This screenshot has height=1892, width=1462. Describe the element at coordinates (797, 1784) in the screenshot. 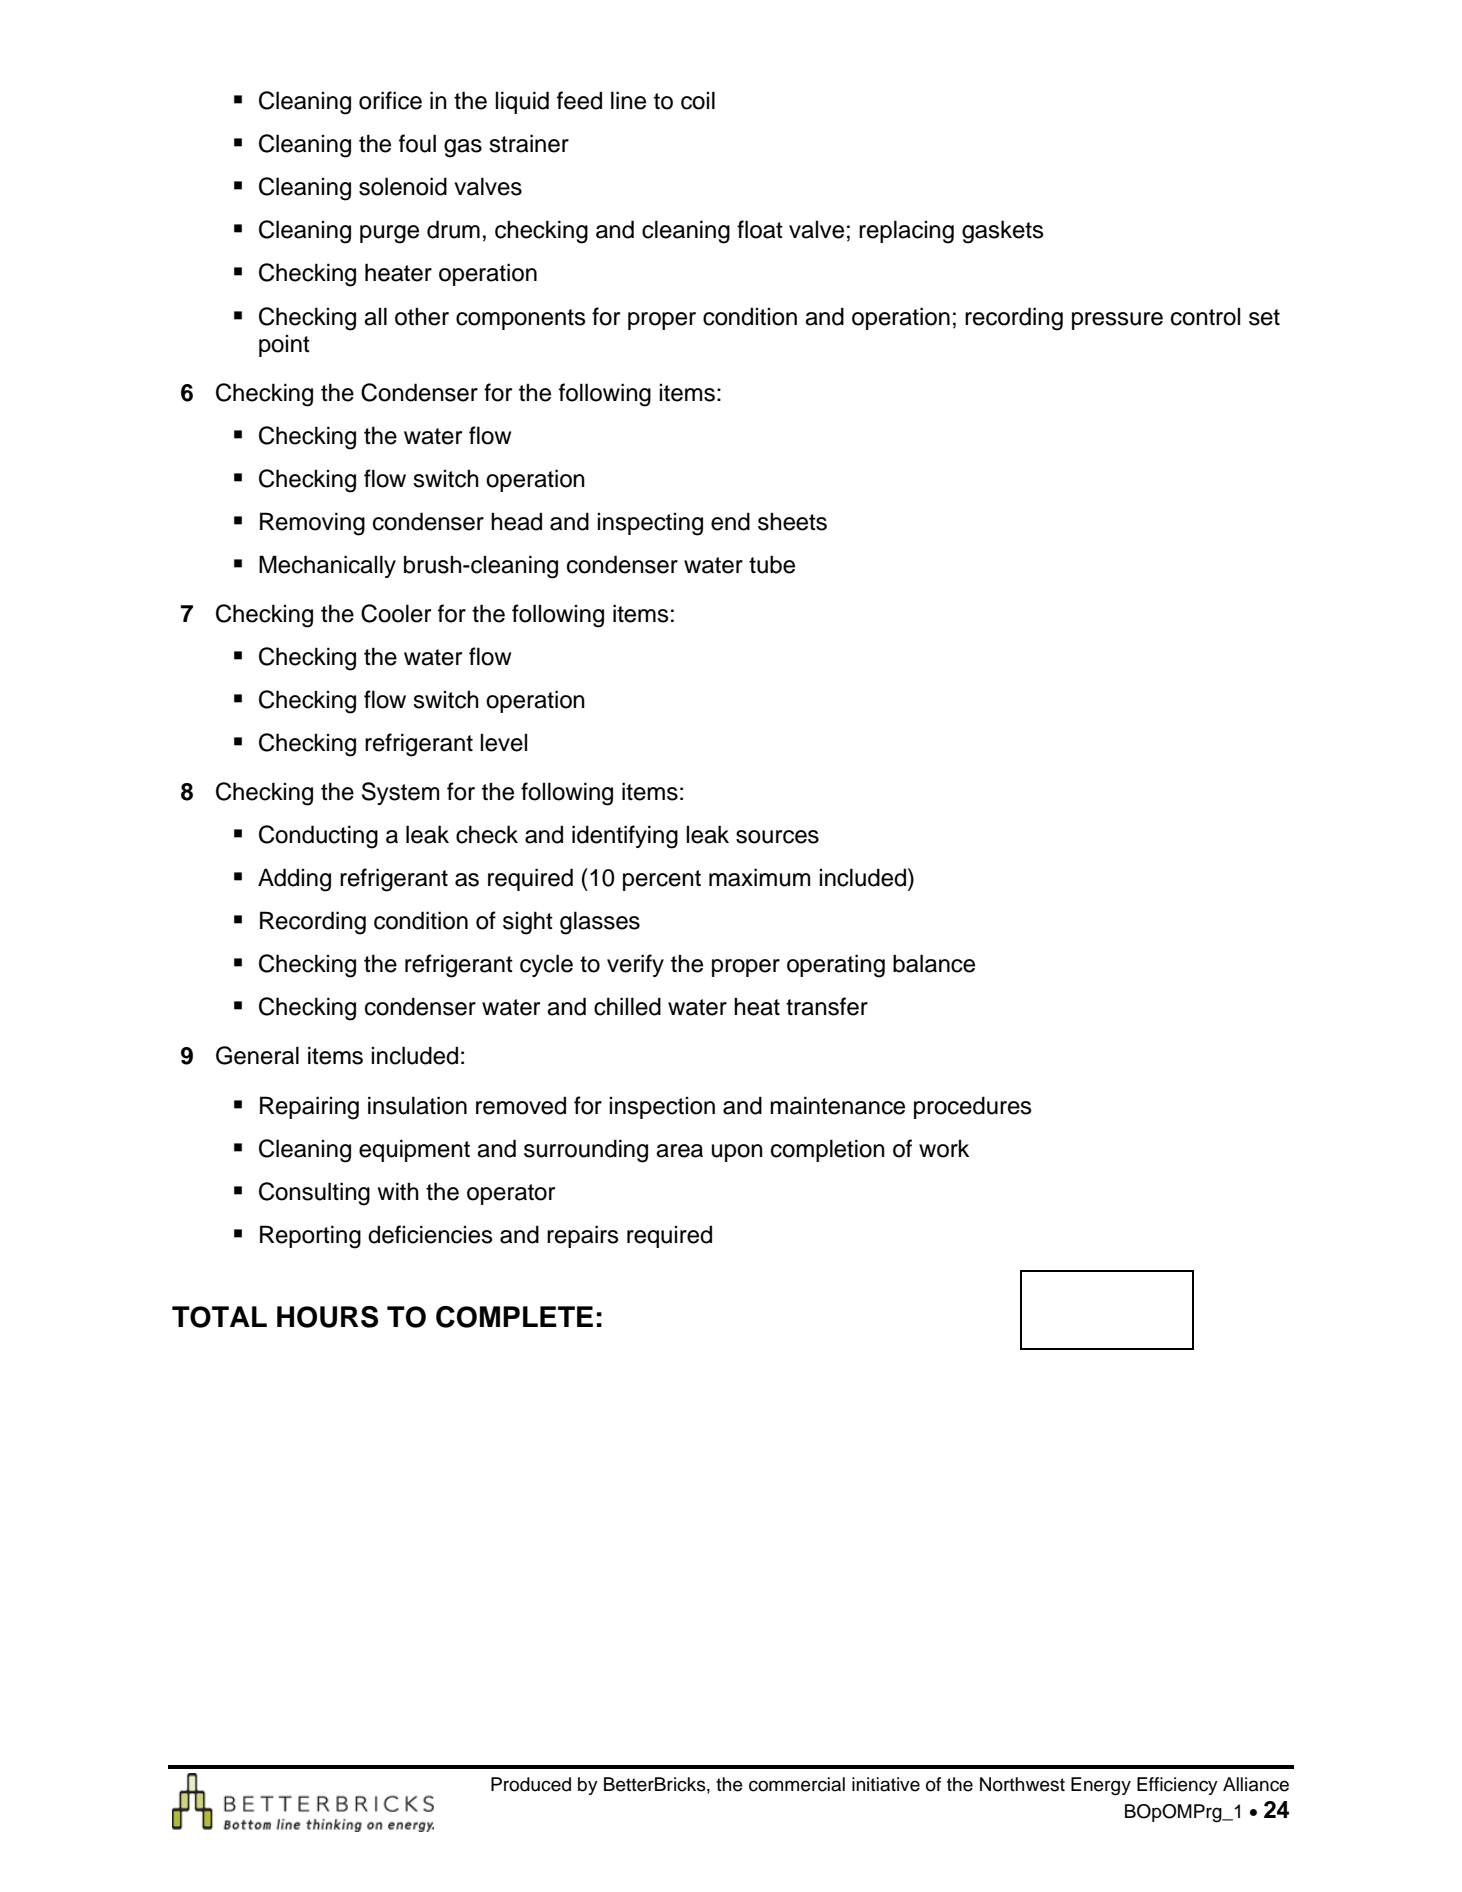

I see `commercial` at that location.
